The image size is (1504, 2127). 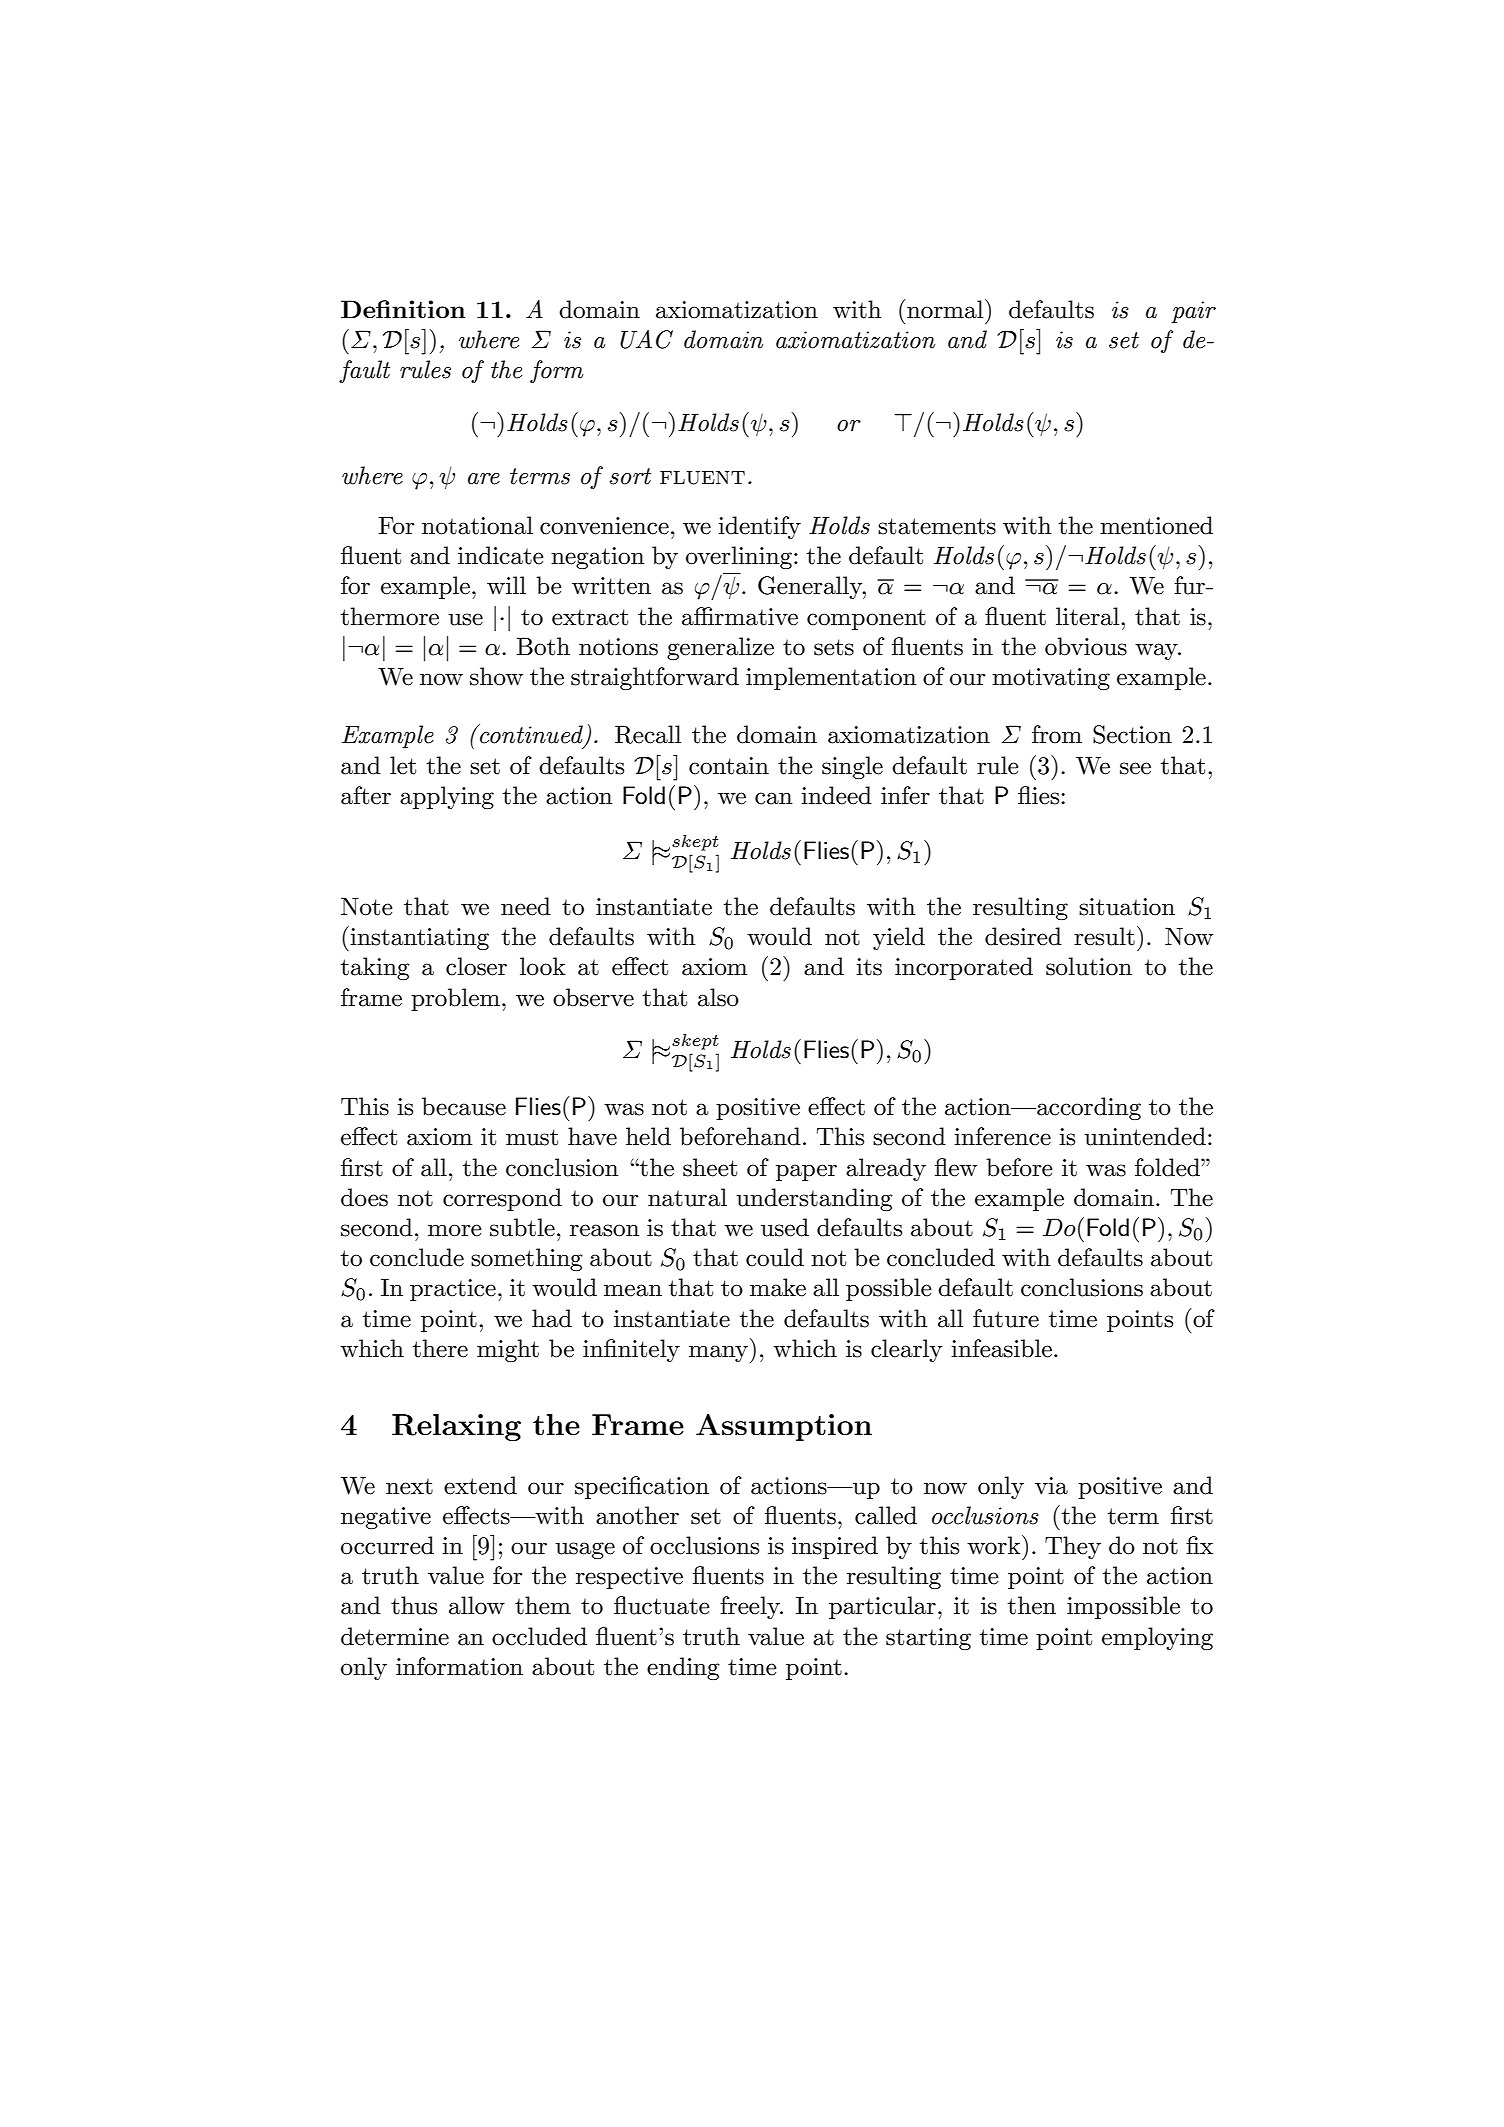 I want to click on Definition, so click(x=403, y=309).
